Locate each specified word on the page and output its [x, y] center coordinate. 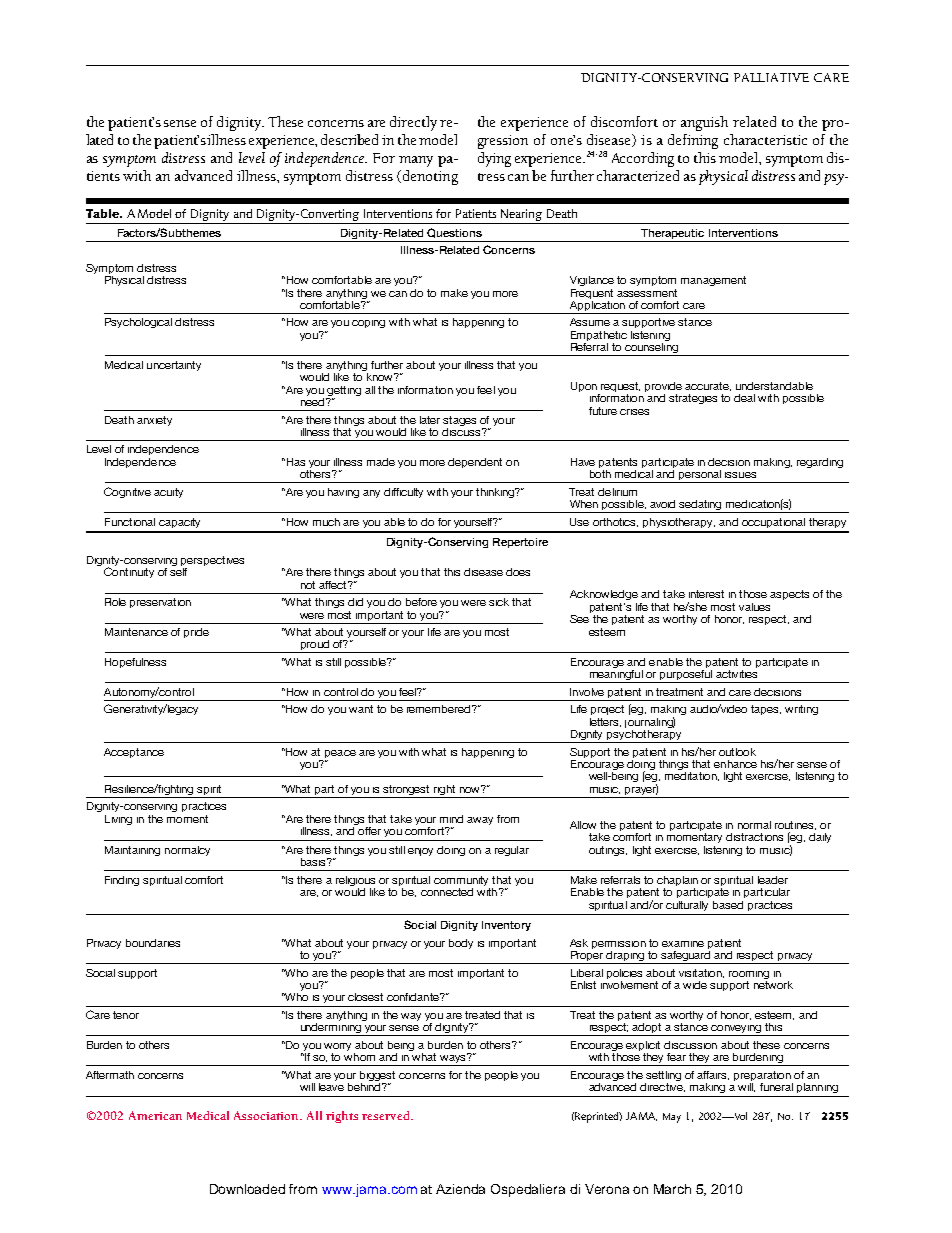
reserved [387, 1115]
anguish [704, 123]
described [349, 139]
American [155, 1115]
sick [499, 602]
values [754, 607]
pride [196, 633]
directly [413, 123]
